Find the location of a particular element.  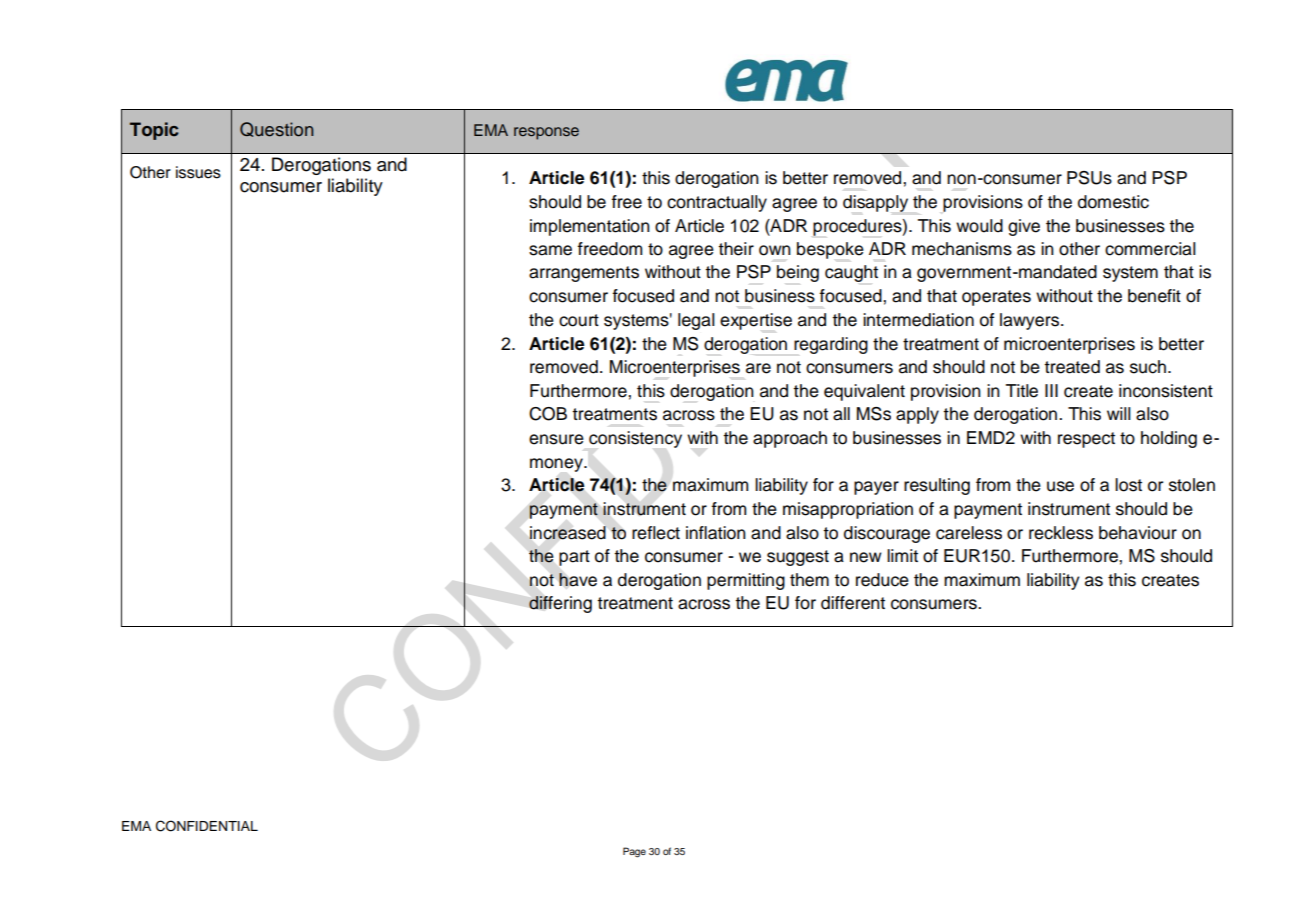

domestic is located at coordinates (1113, 202).
